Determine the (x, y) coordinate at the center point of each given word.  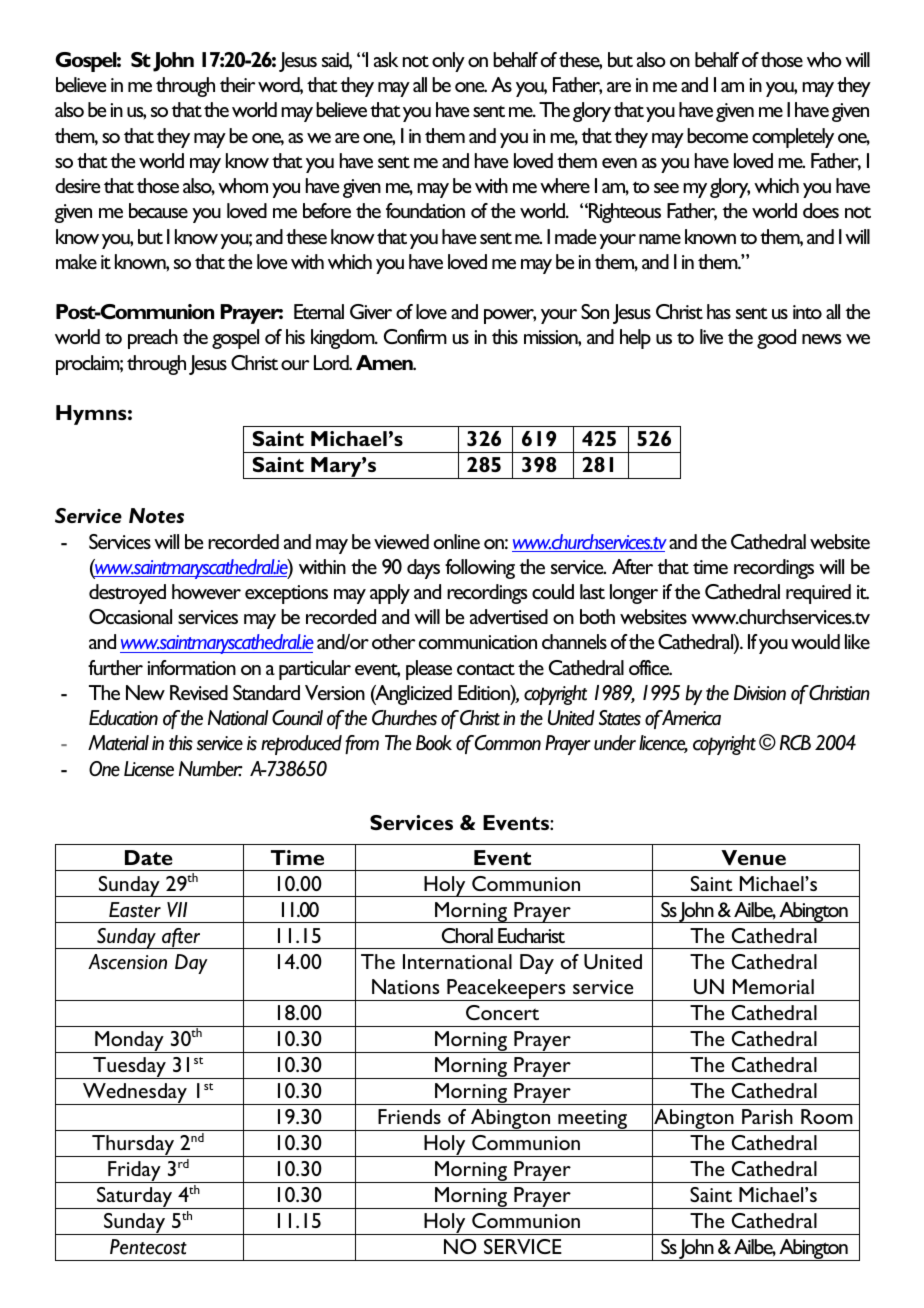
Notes (156, 515)
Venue (753, 857)
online (457, 541)
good (776, 339)
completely (793, 138)
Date (149, 857)
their (237, 84)
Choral (467, 935)
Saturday (135, 1198)
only (448, 62)
